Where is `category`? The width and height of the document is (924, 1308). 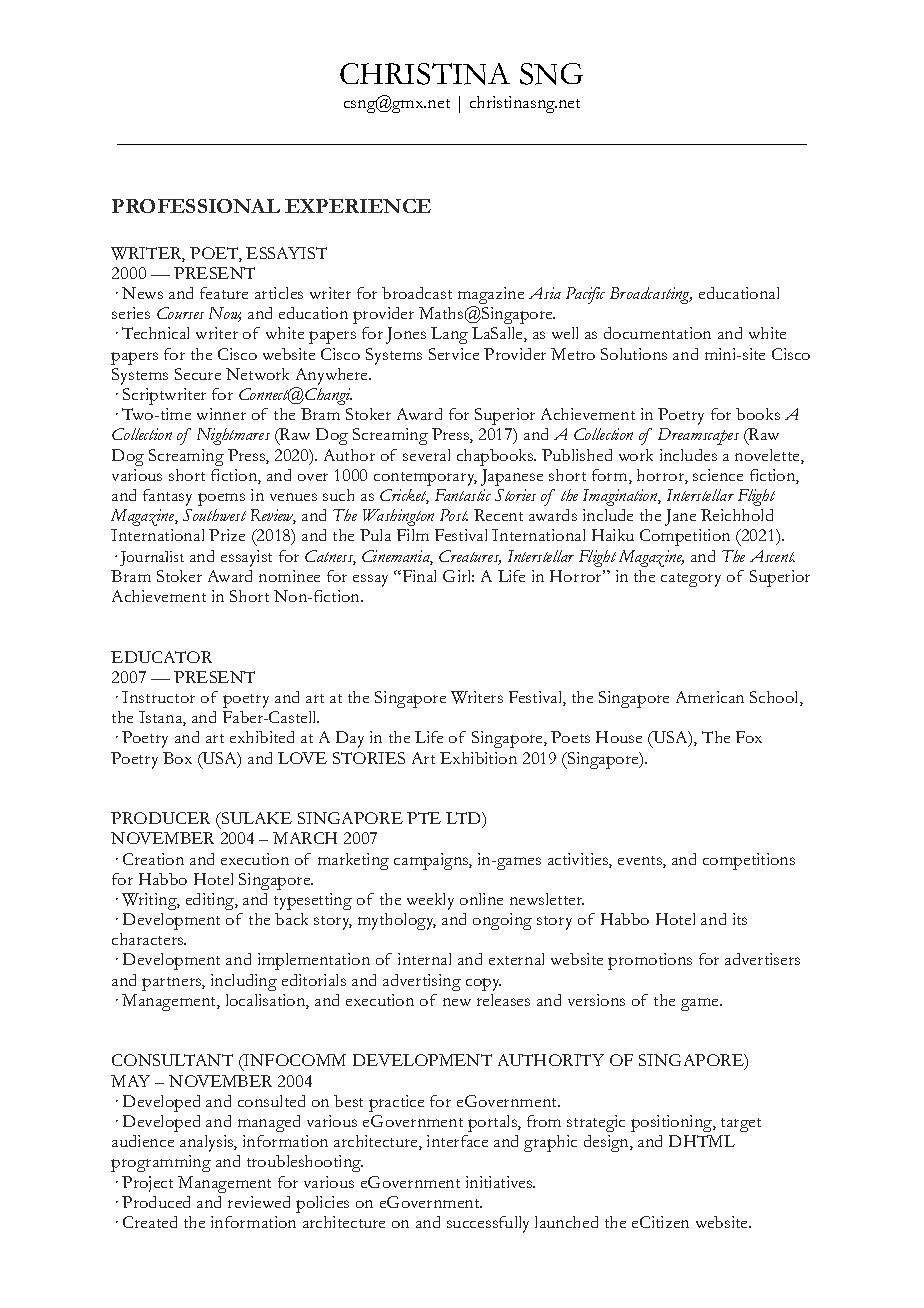 category is located at coordinates (691, 580).
